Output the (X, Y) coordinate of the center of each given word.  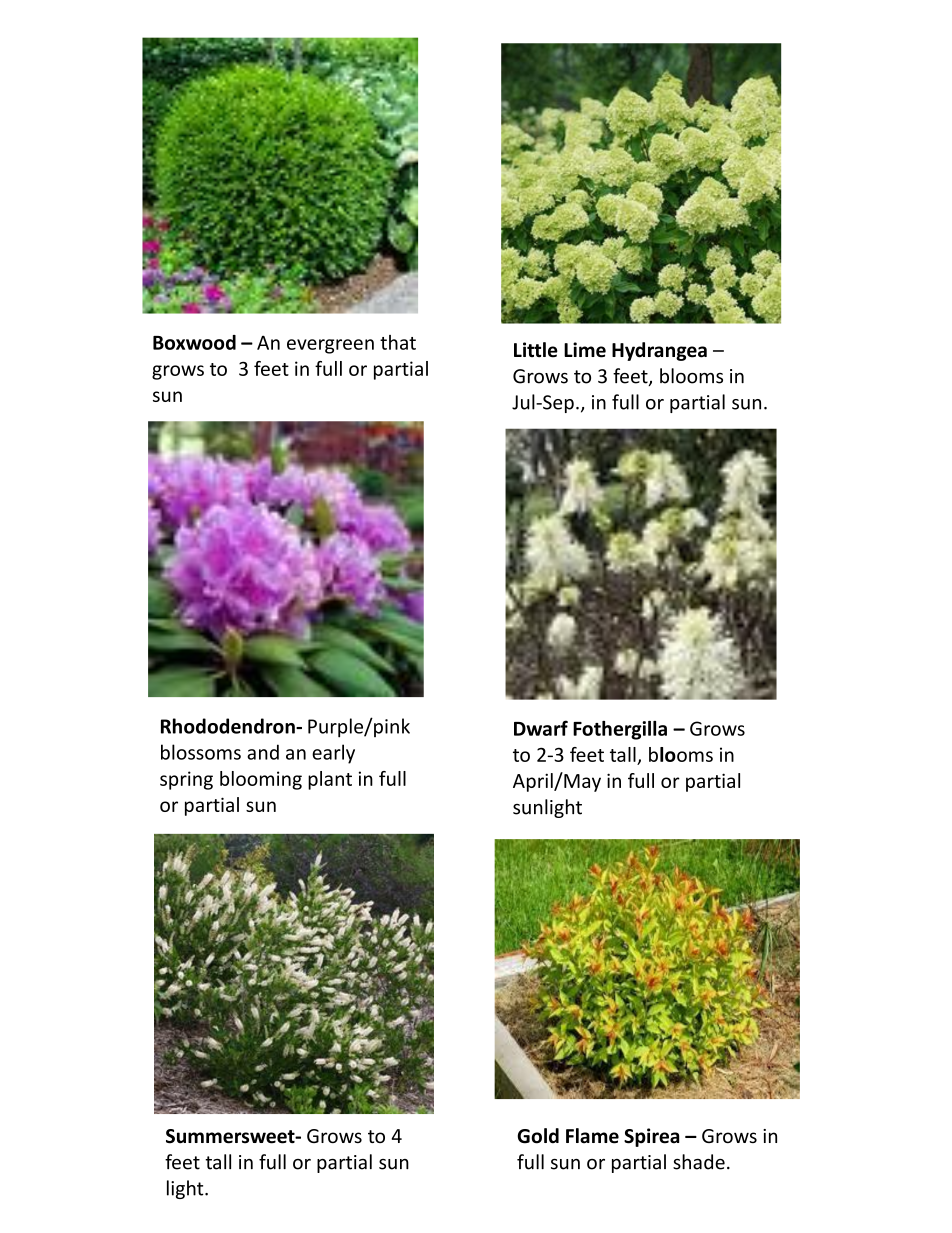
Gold (538, 1136)
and (263, 752)
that (398, 342)
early (333, 754)
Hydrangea (659, 351)
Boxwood (194, 342)
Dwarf (541, 728)
